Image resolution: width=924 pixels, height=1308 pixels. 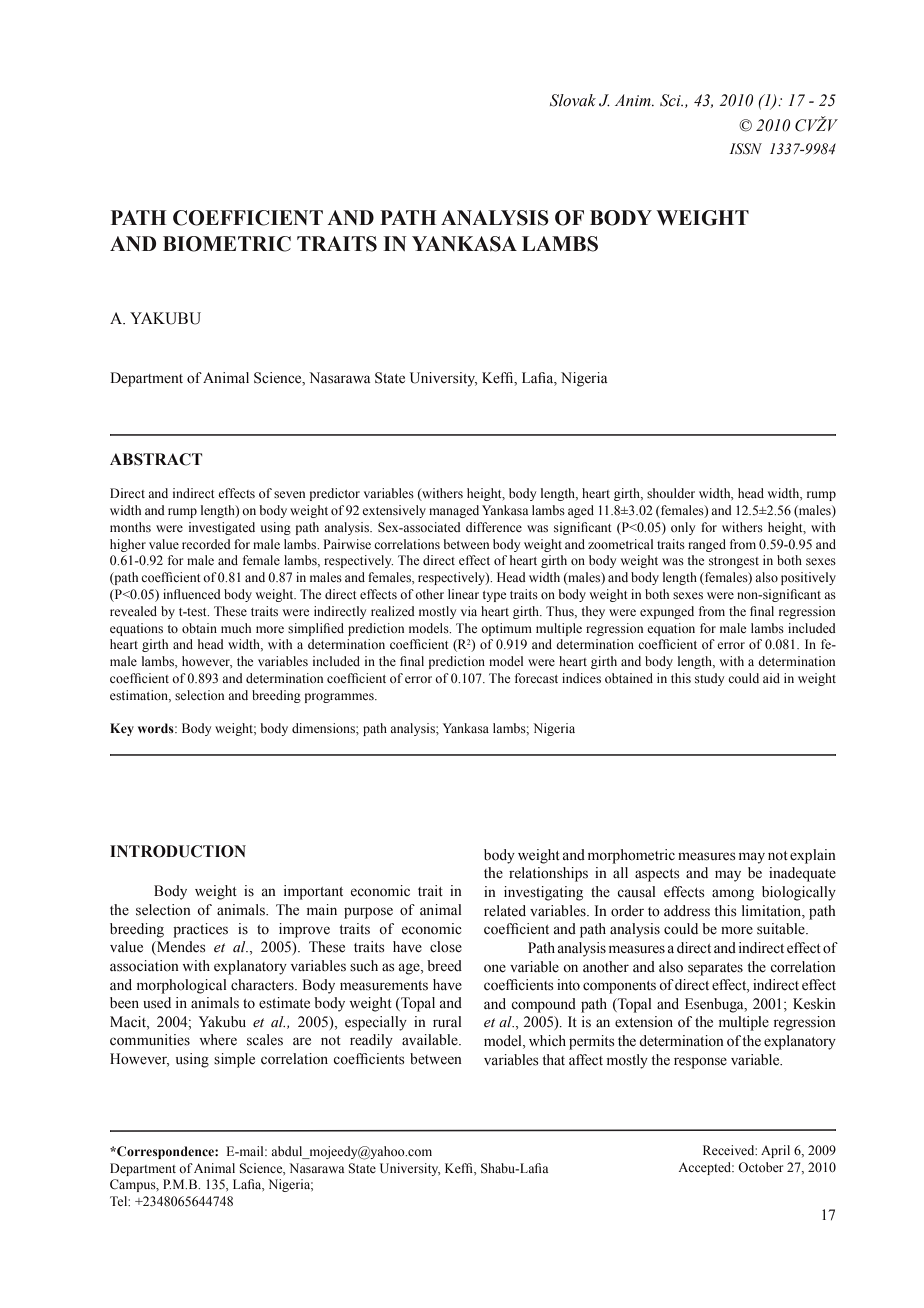 I want to click on explain, so click(x=813, y=856).
